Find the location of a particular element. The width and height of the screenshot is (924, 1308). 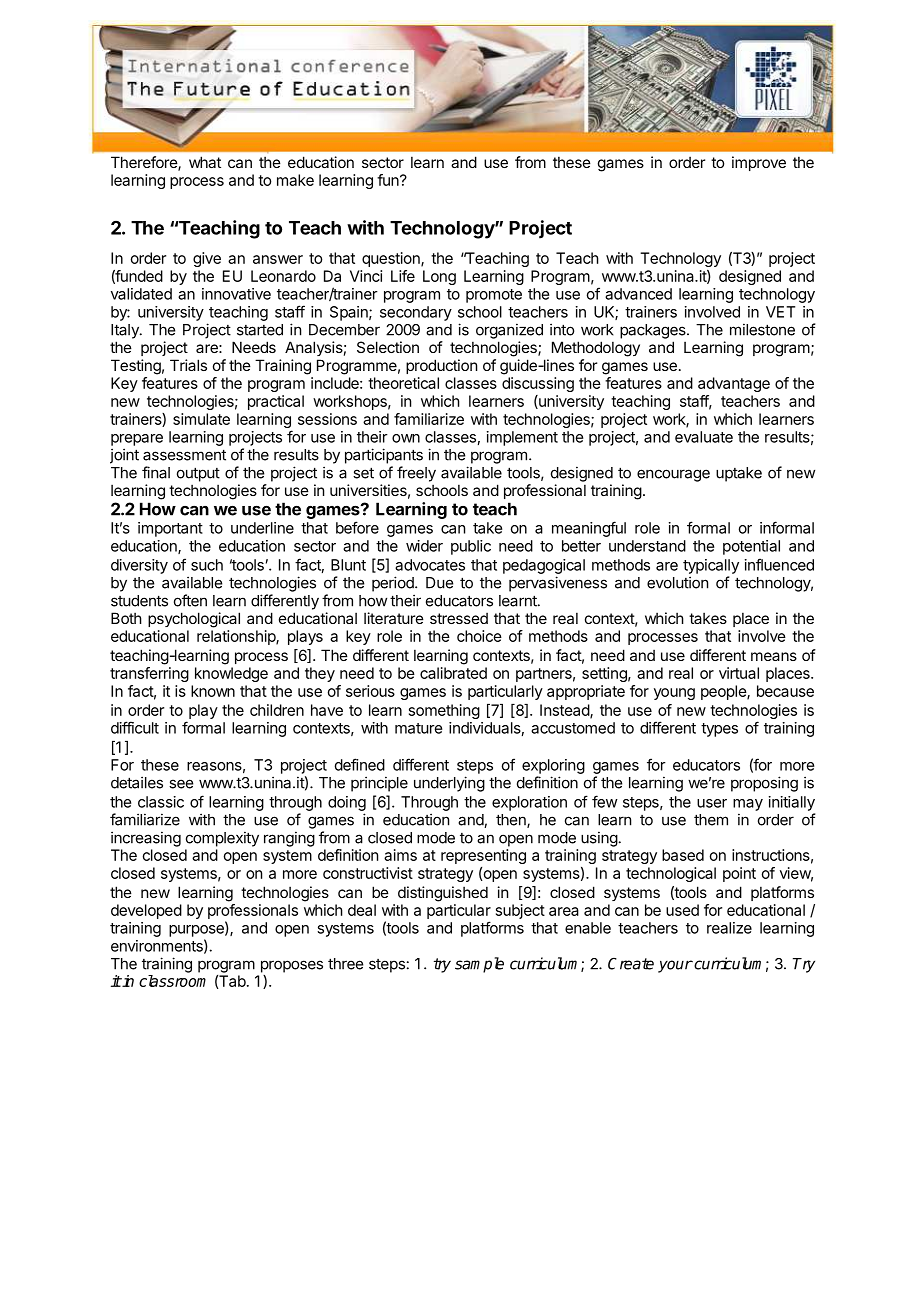

sample is located at coordinates (479, 965).
